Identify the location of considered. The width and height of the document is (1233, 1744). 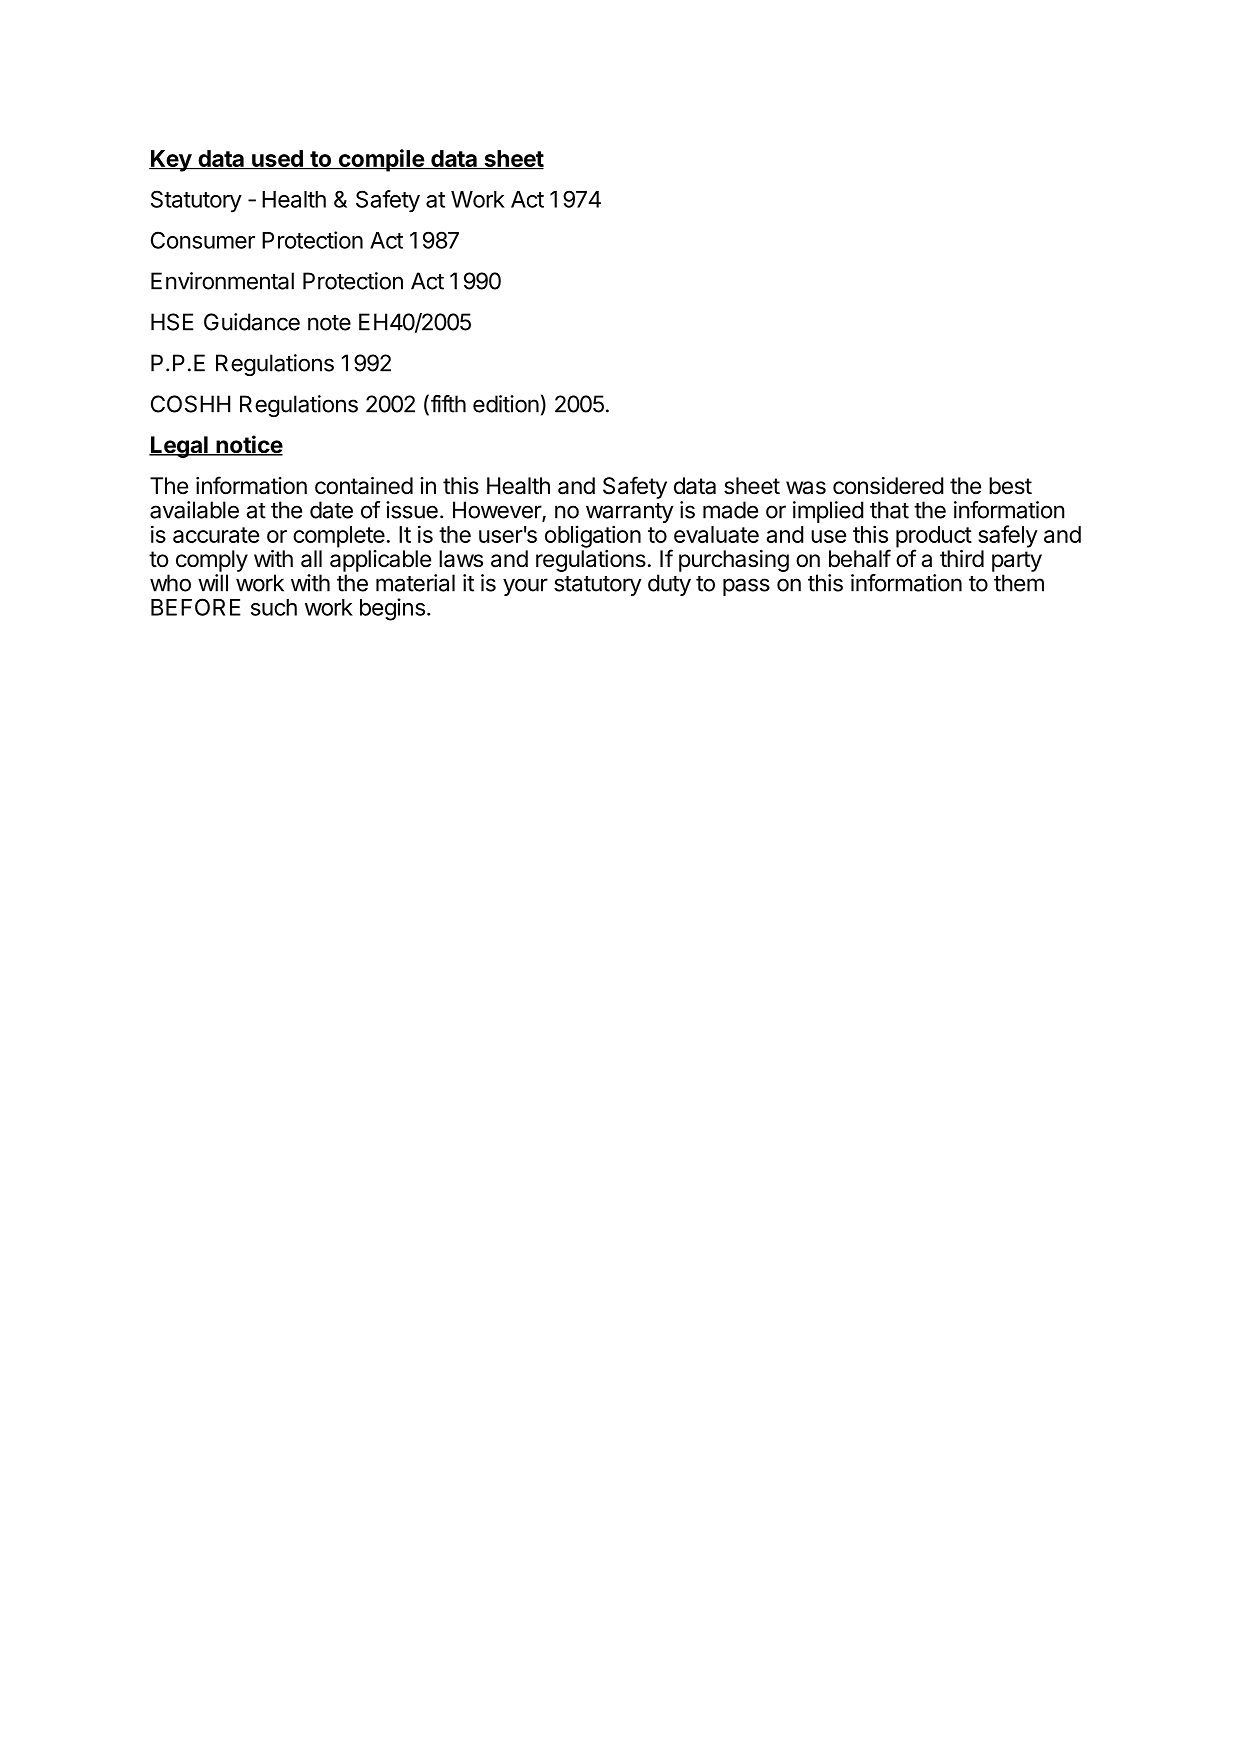
(888, 486).
